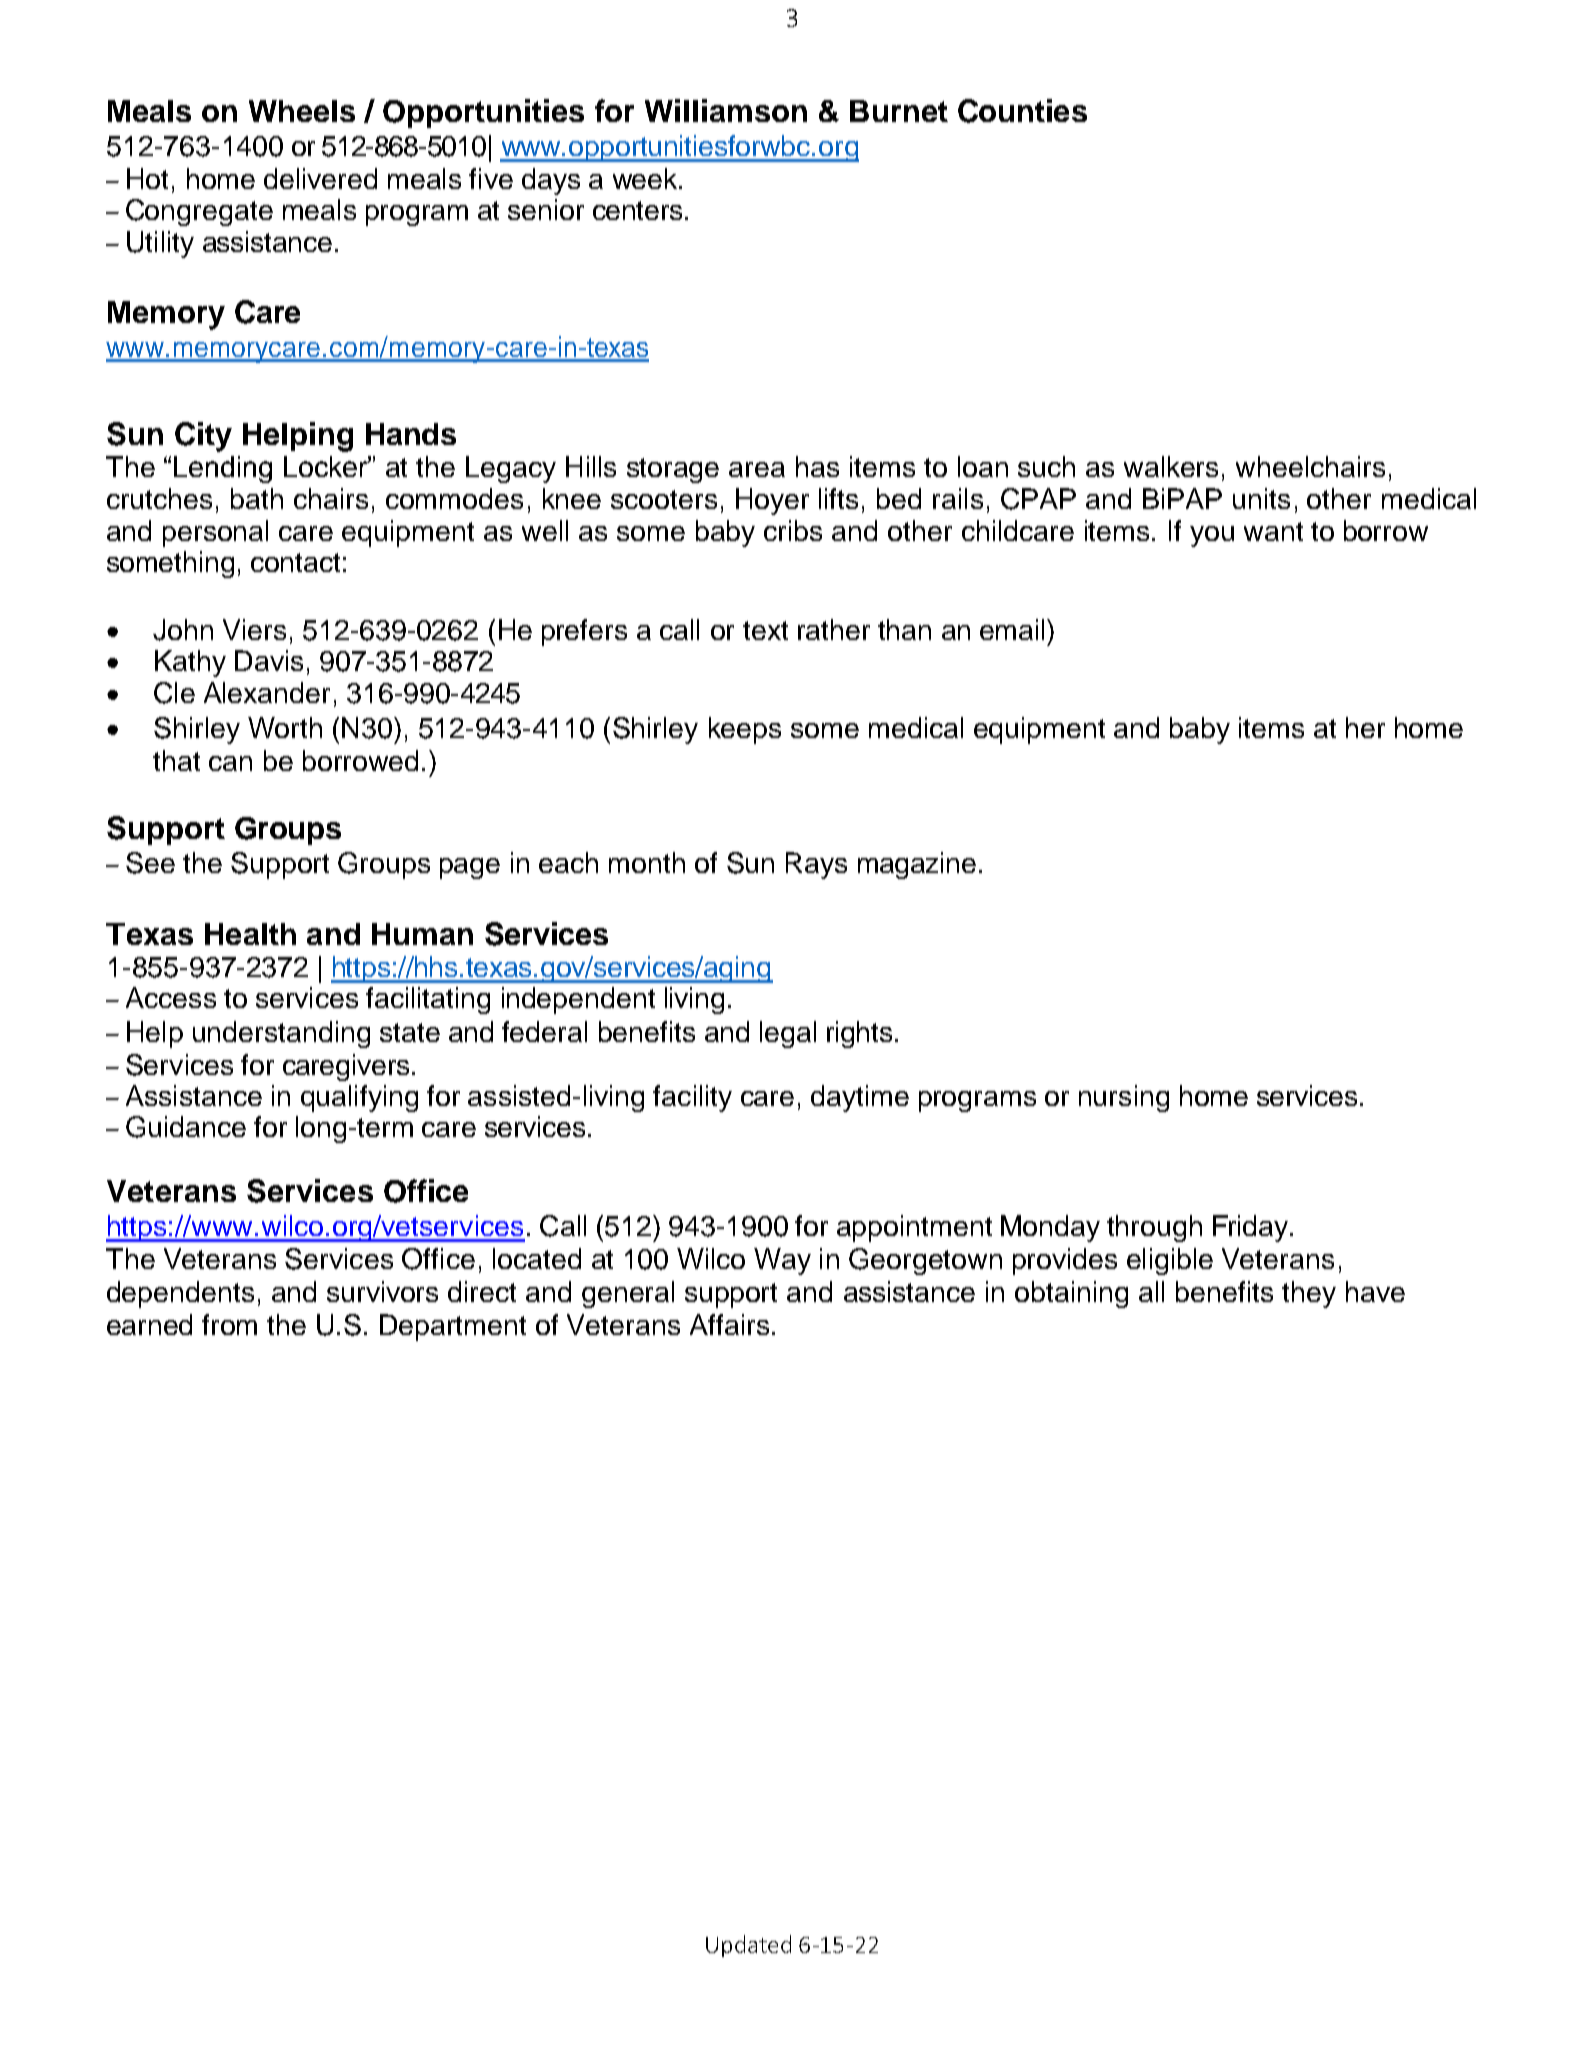  I want to click on nursing, so click(1124, 1098).
